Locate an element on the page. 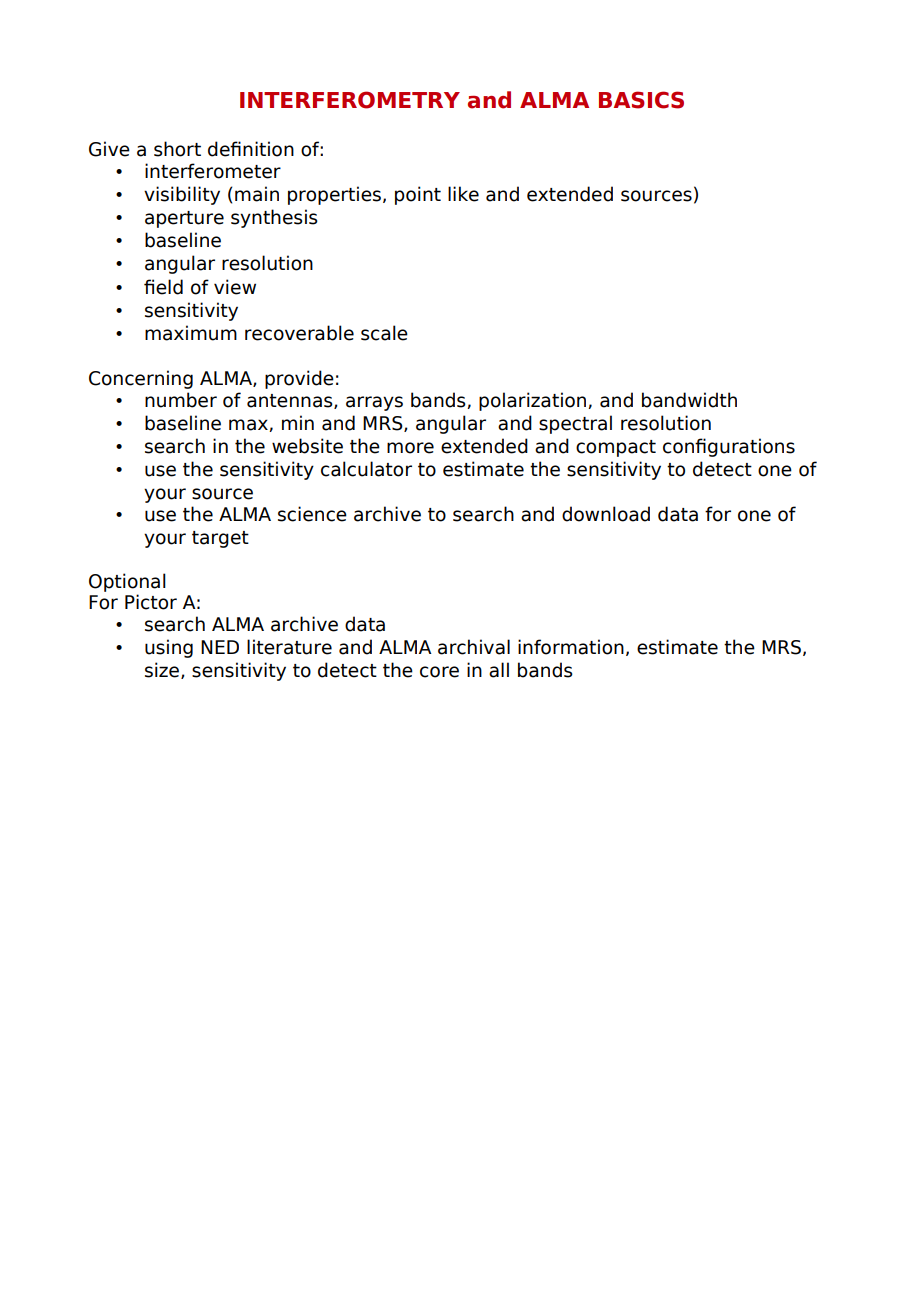 This page has height=1308, width=924. core is located at coordinates (439, 672).
